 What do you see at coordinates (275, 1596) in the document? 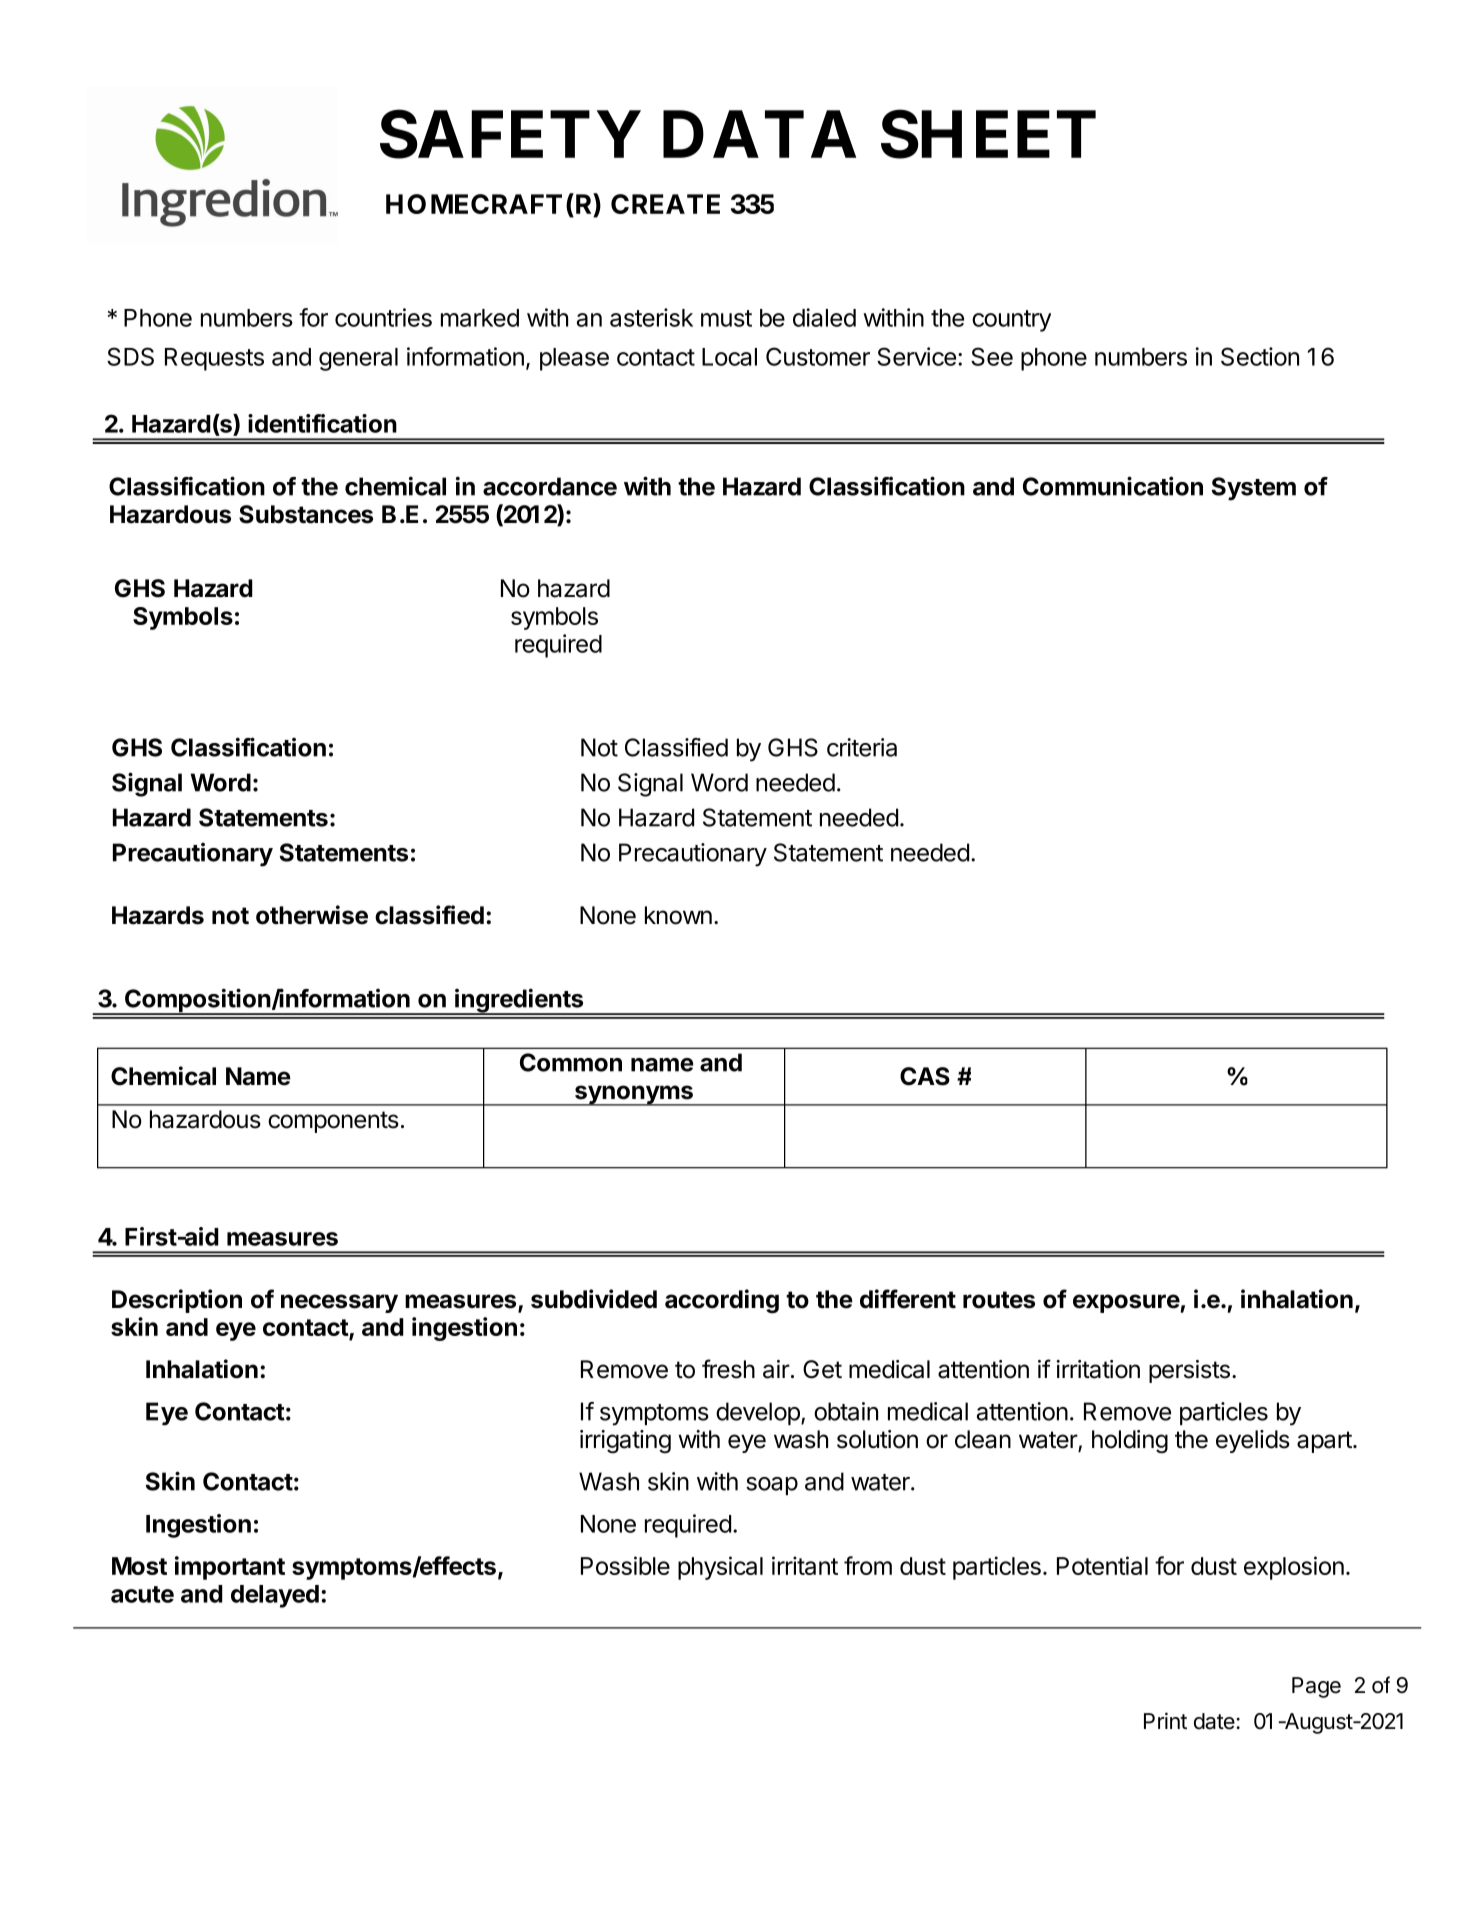
I see `delayed` at bounding box center [275, 1596].
